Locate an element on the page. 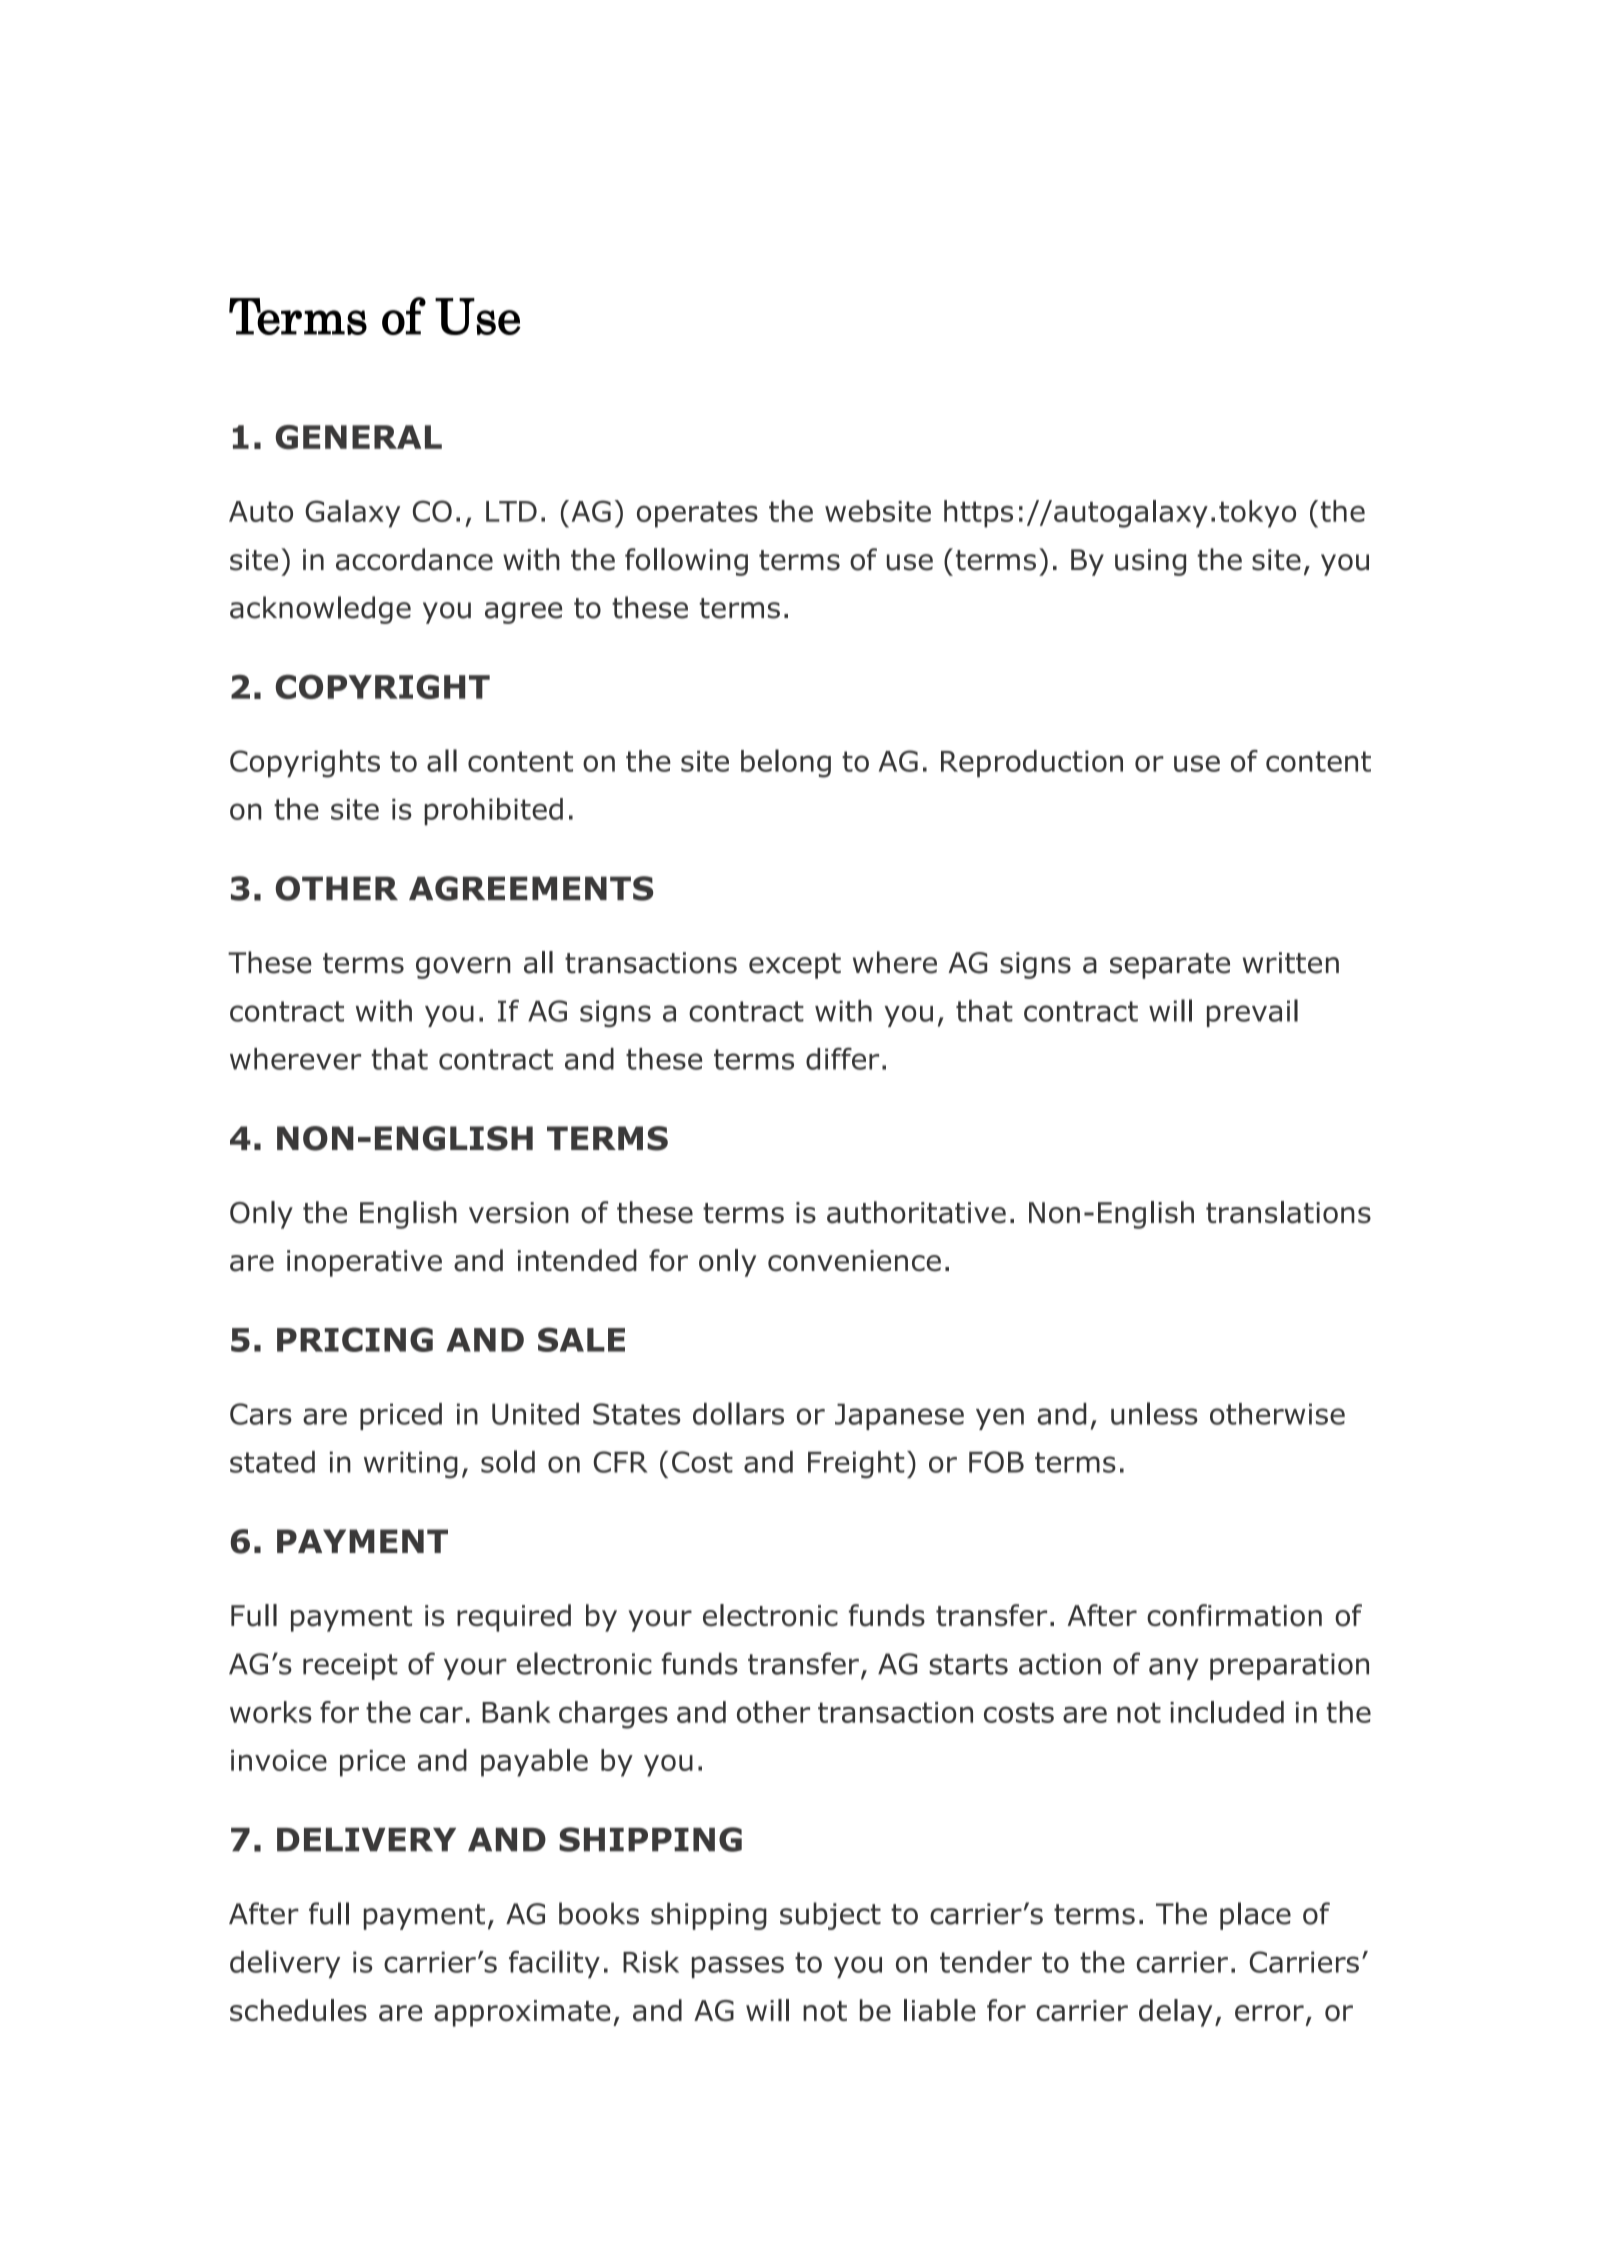 The height and width of the image is (2262, 1600). GENERAL is located at coordinates (359, 437).
